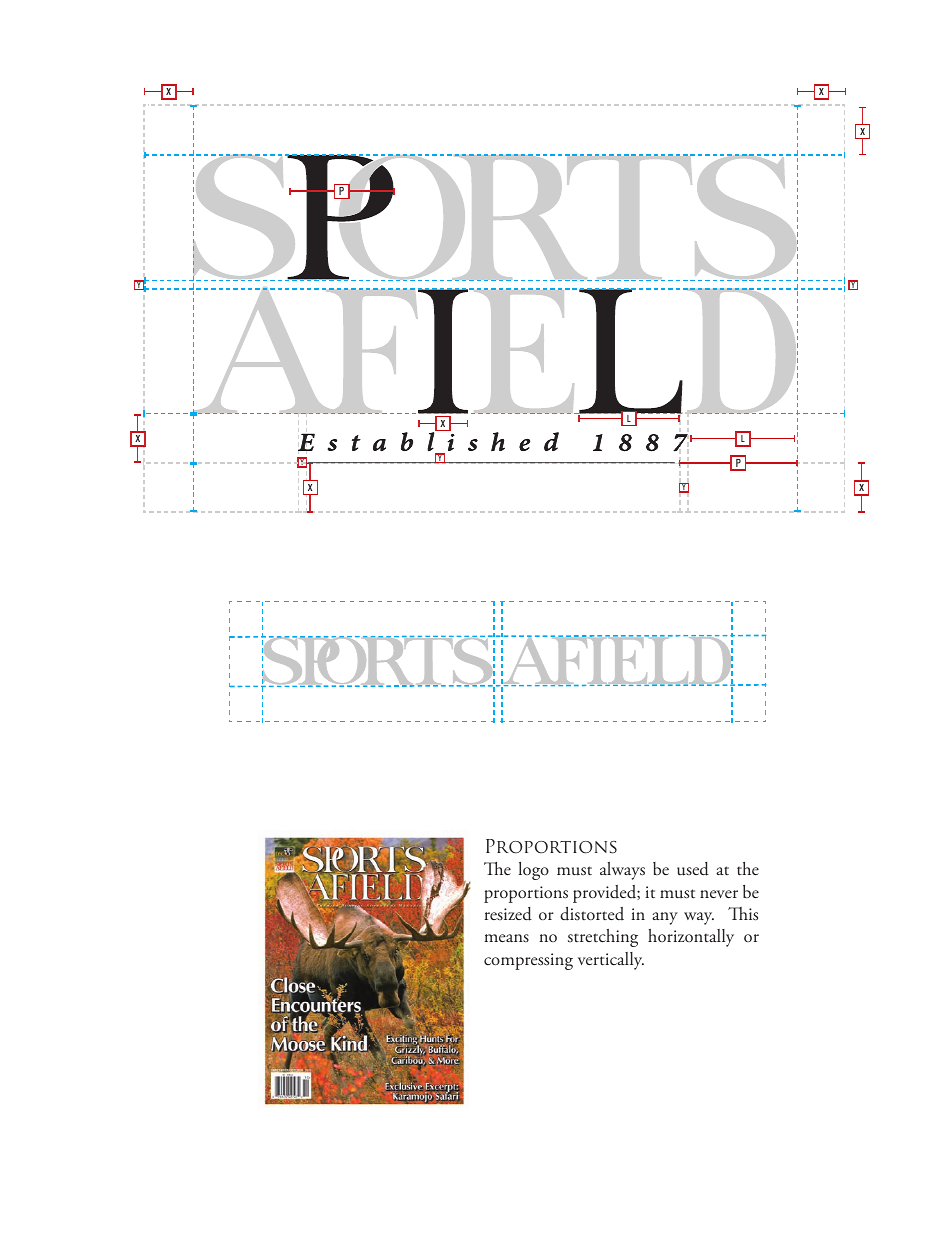 The width and height of the screenshot is (952, 1233). Describe the element at coordinates (603, 938) in the screenshot. I see `stretching` at that location.
